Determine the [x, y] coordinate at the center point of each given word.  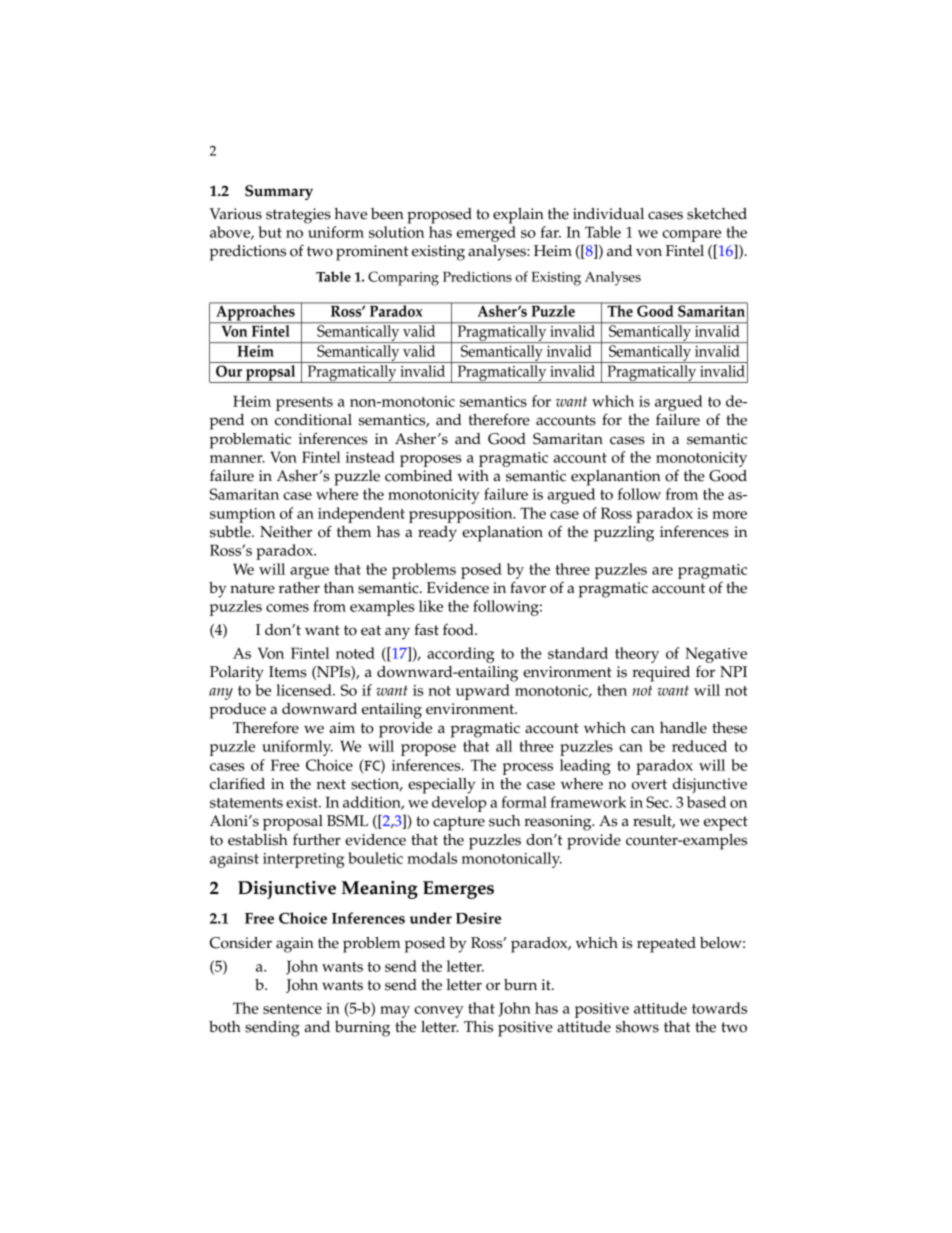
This [478, 1027]
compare [691, 236]
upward [483, 692]
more [729, 515]
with [473, 475]
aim [342, 727]
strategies [298, 216]
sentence [292, 1009]
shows [637, 1027]
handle [683, 728]
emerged [486, 234]
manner [237, 459]
